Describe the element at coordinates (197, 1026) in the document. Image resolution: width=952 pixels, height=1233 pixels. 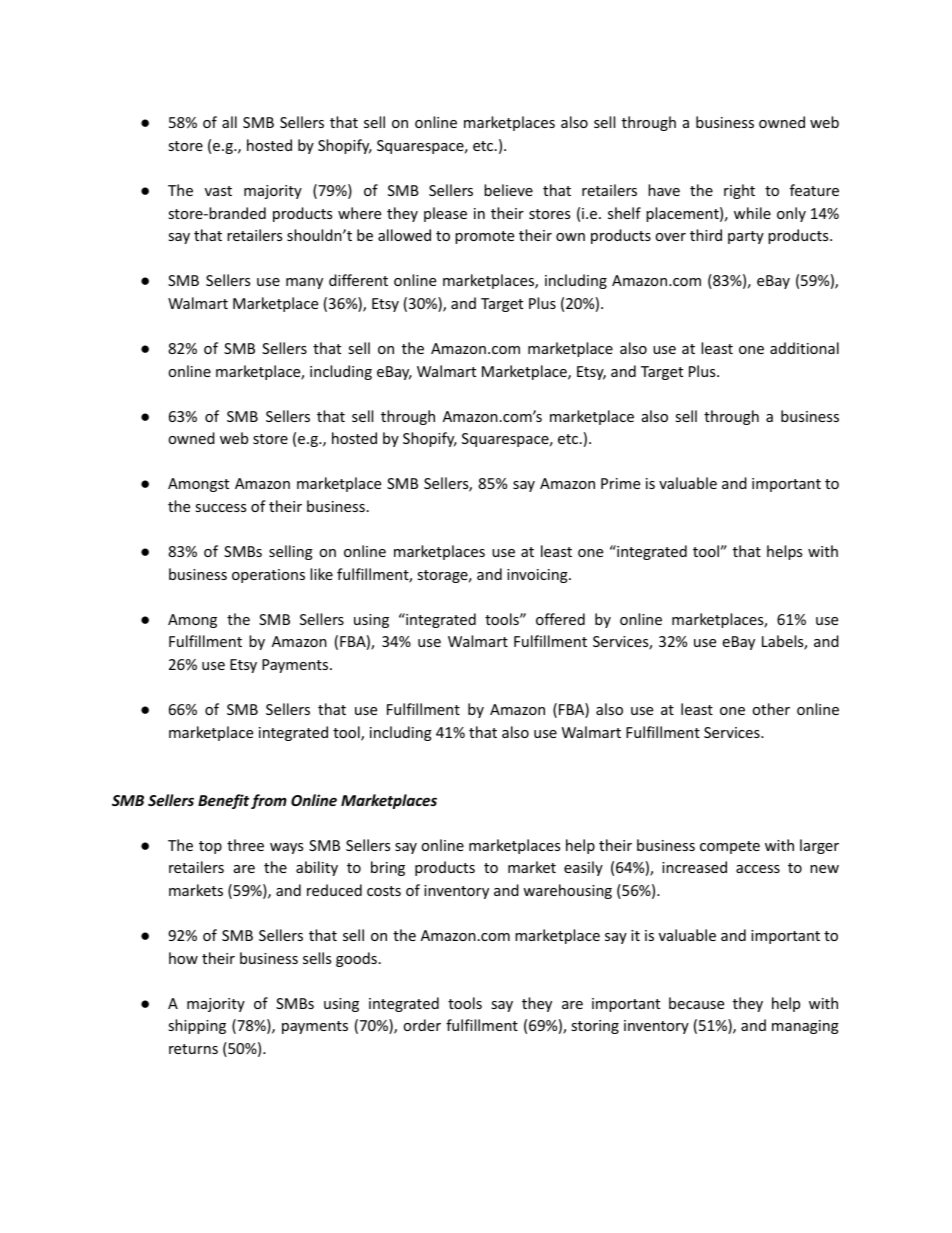
I see `shipping` at that location.
